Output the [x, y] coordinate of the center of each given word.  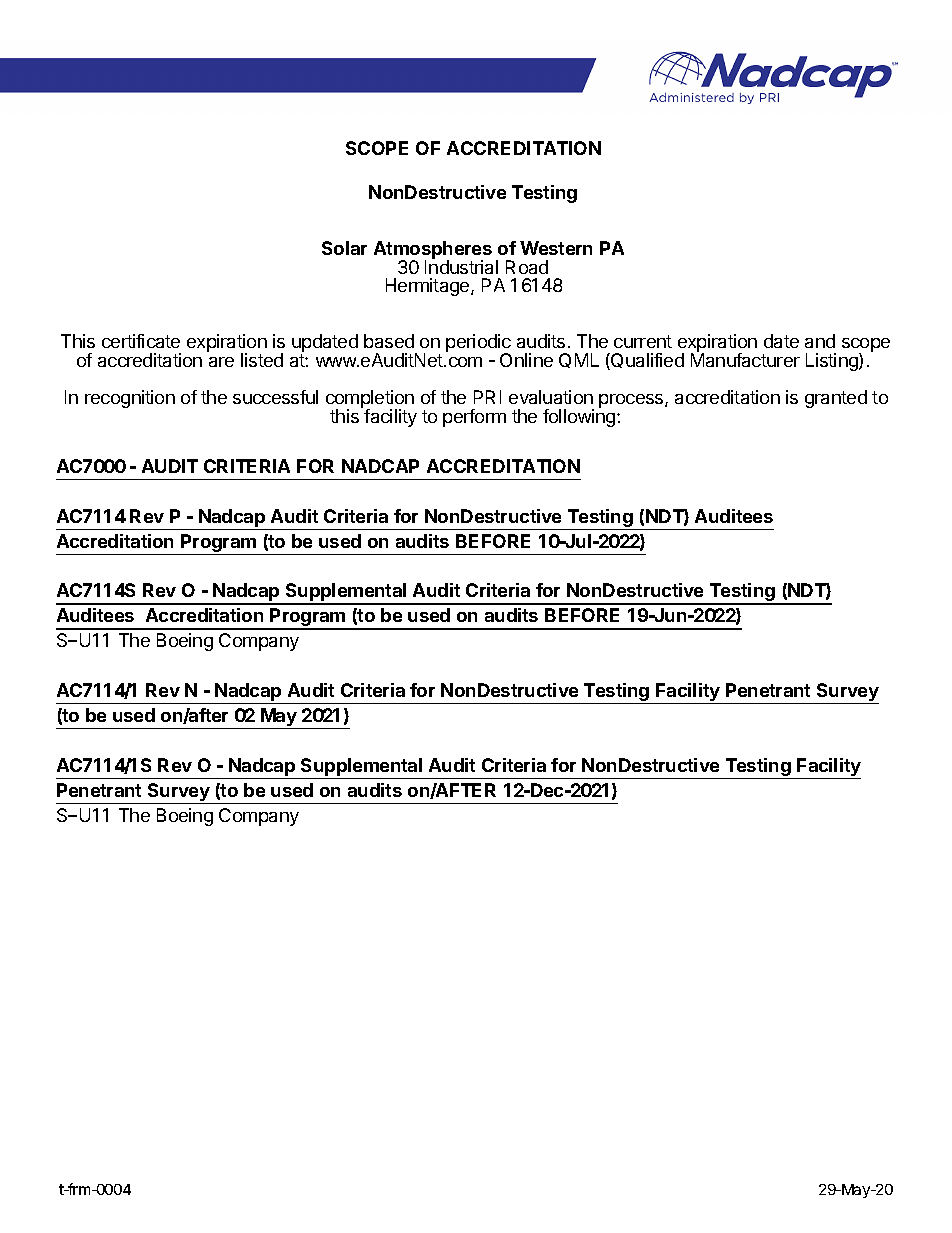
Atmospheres [433, 251]
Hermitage [429, 287]
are [221, 362]
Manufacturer [745, 359]
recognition [130, 399]
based [389, 341]
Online [526, 360]
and [820, 341]
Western [556, 248]
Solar [344, 248]
